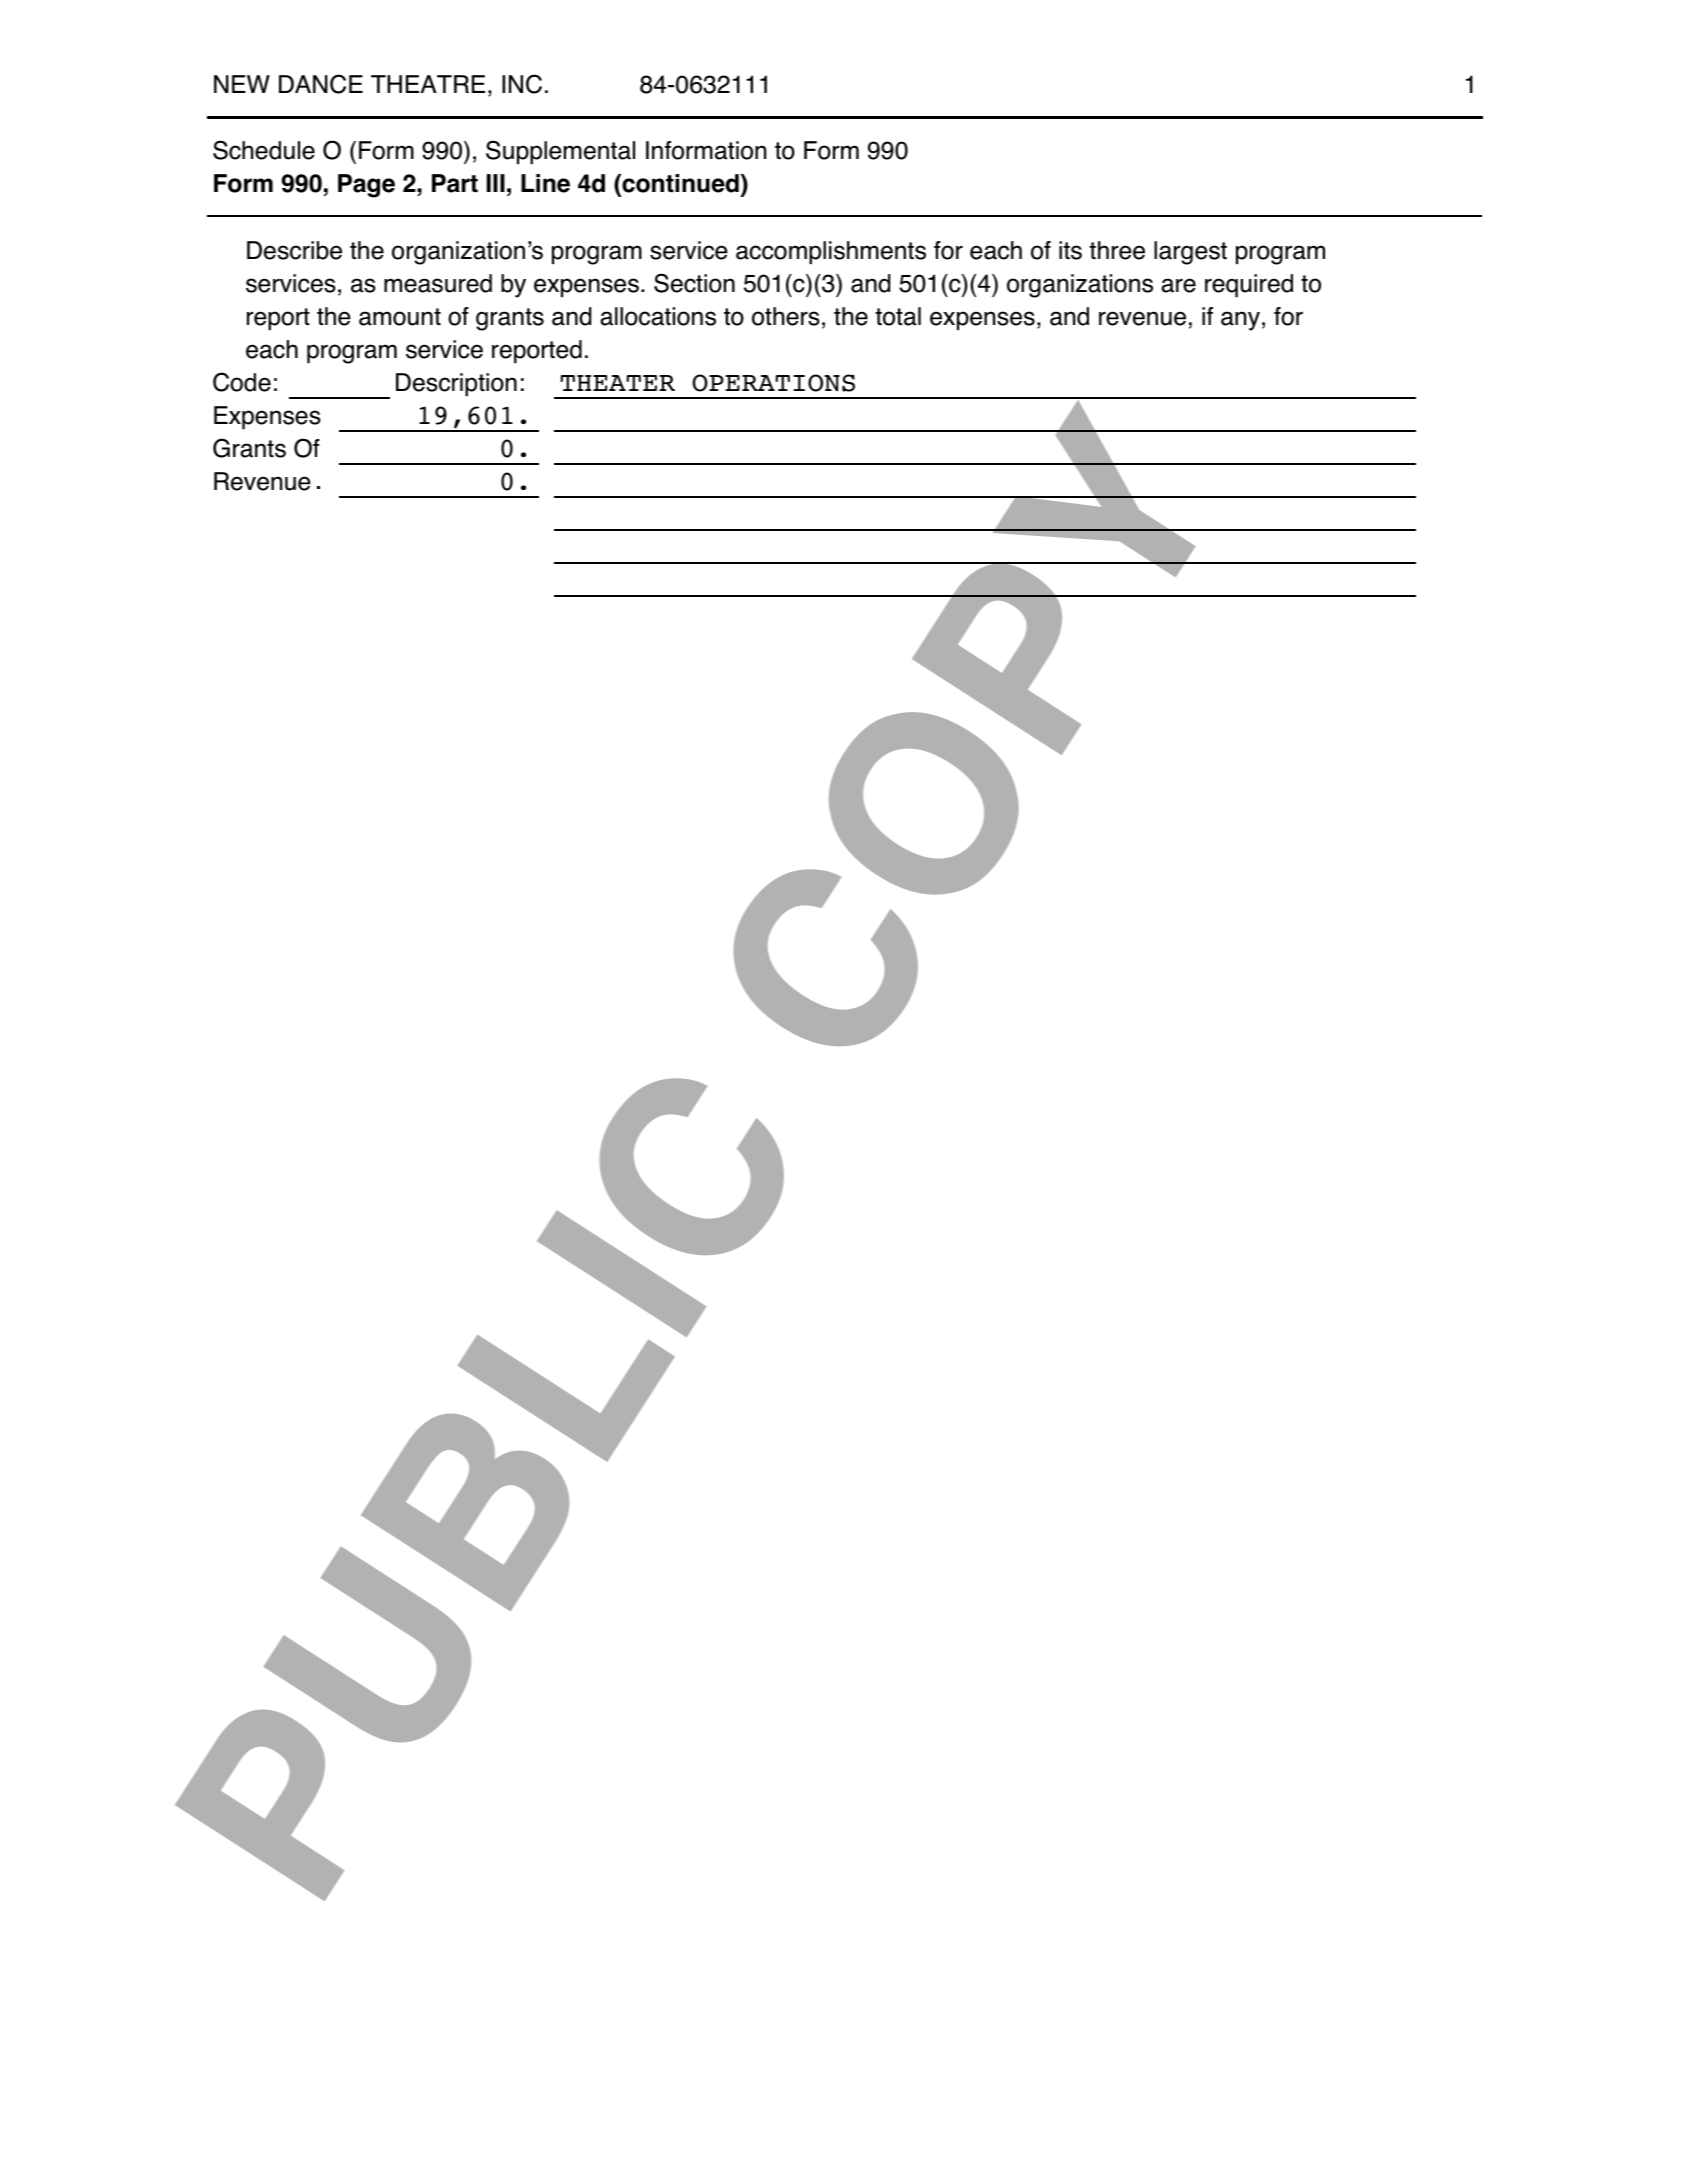 The width and height of the image is (1687, 2183). Describe the element at coordinates (522, 84) in the image. I see `INC` at that location.
